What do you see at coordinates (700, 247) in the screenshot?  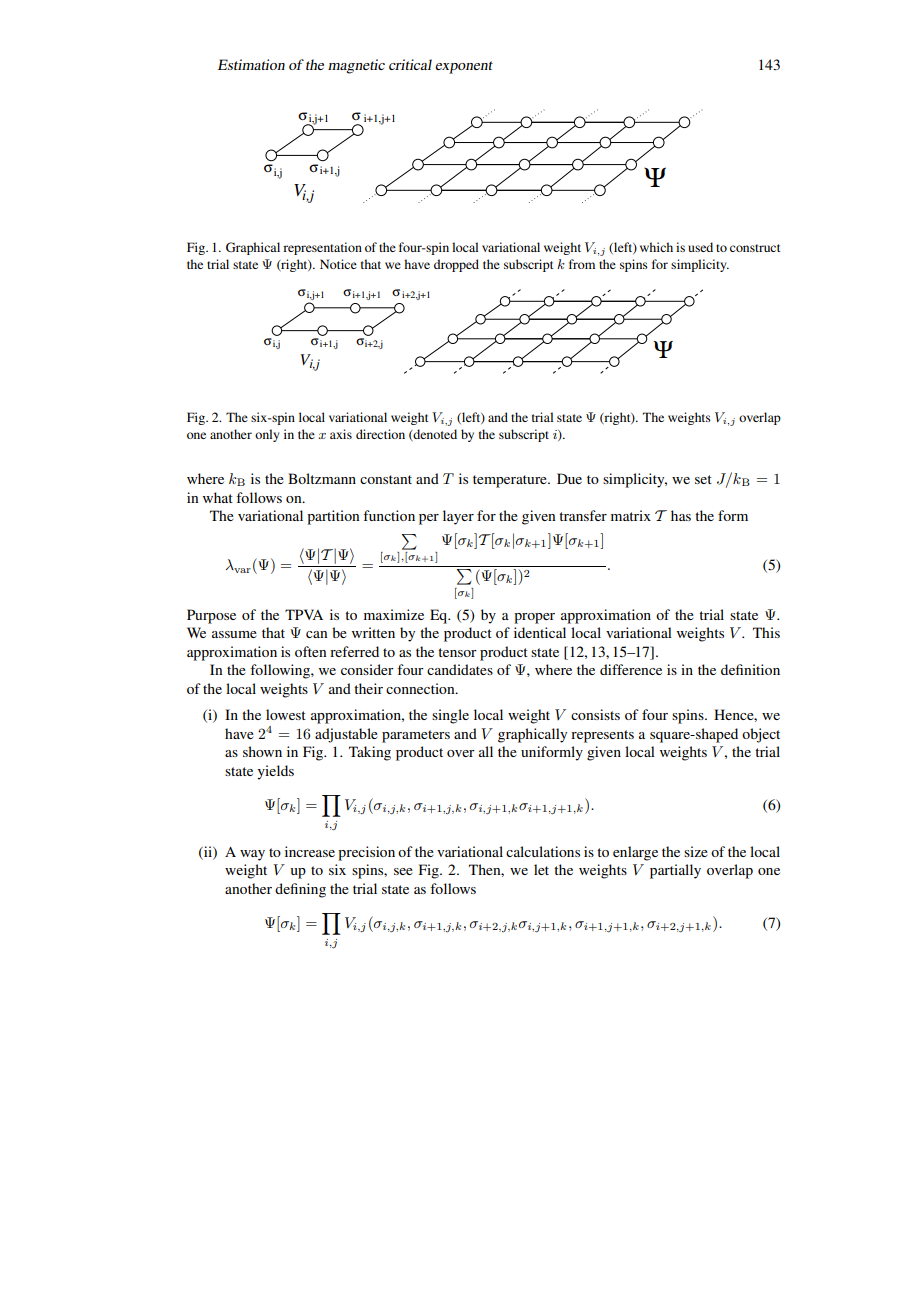 I see `used` at bounding box center [700, 247].
